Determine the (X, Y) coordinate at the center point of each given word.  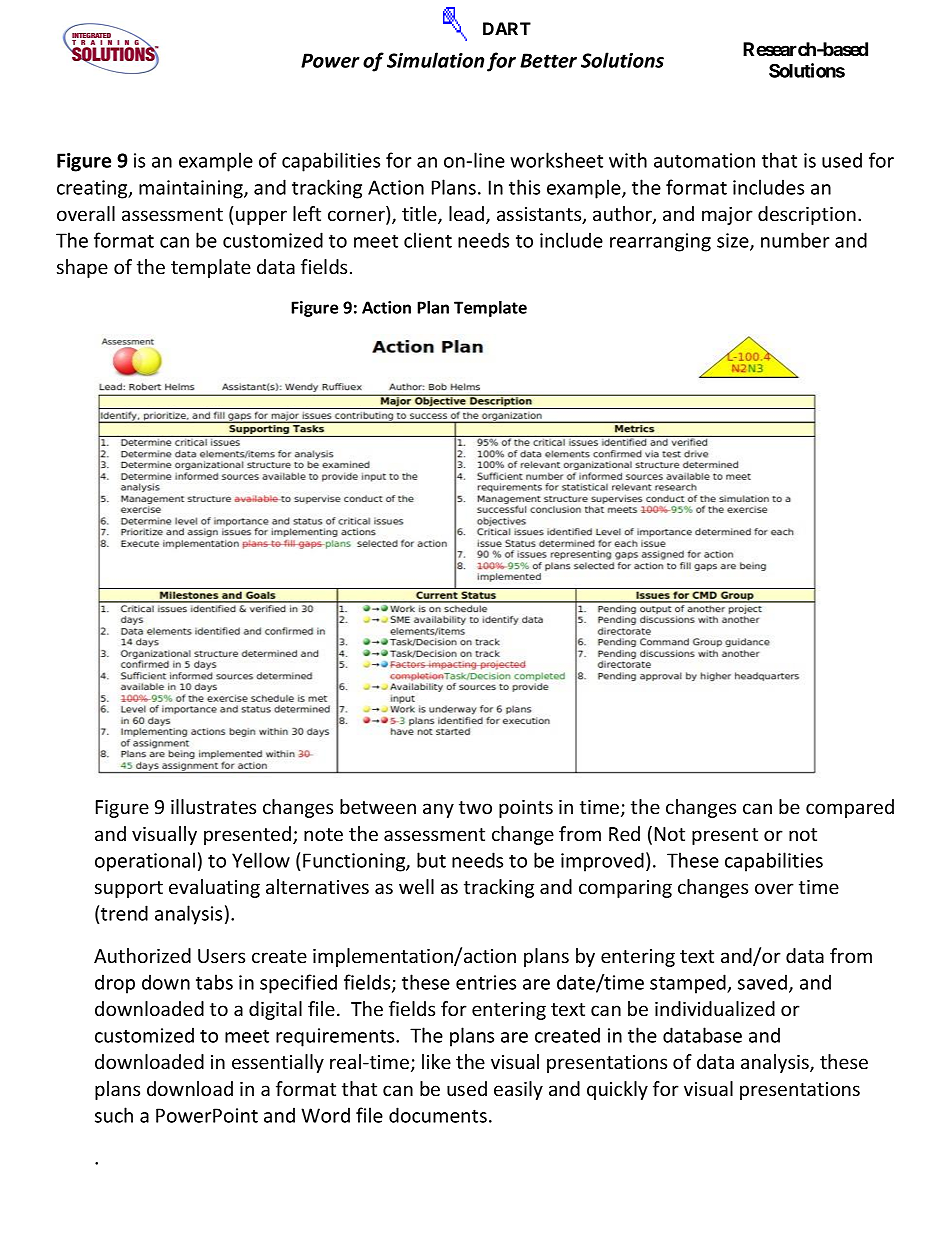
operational (145, 862)
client (428, 240)
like (436, 1061)
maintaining (192, 189)
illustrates (213, 806)
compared (850, 808)
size (734, 241)
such (114, 1115)
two (475, 807)
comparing (625, 889)
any (438, 810)
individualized (715, 1008)
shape (82, 268)
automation (704, 160)
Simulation (435, 60)
